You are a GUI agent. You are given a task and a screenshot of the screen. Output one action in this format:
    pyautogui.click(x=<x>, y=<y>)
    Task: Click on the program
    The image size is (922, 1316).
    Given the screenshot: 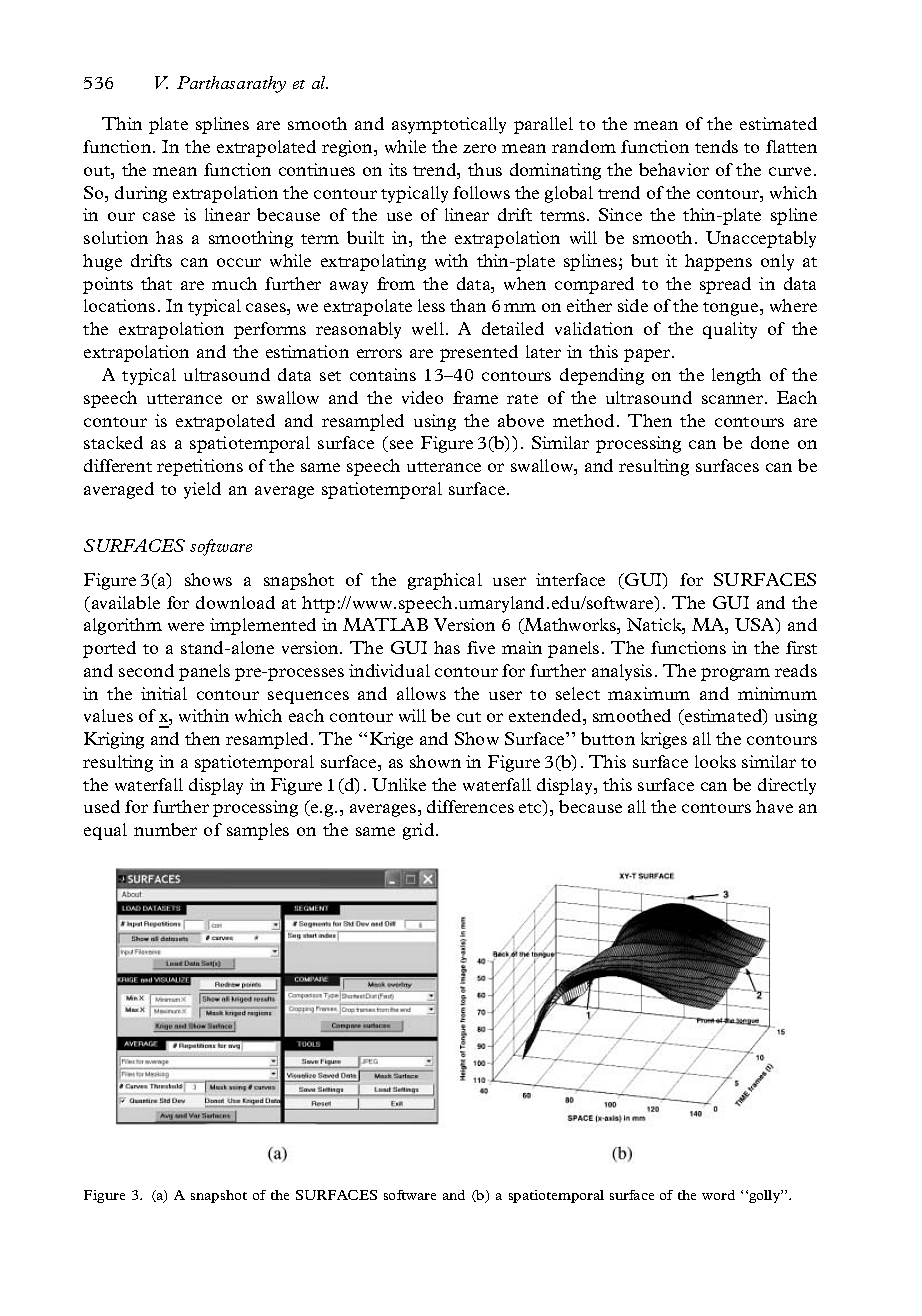 What is the action you would take?
    pyautogui.click(x=735, y=674)
